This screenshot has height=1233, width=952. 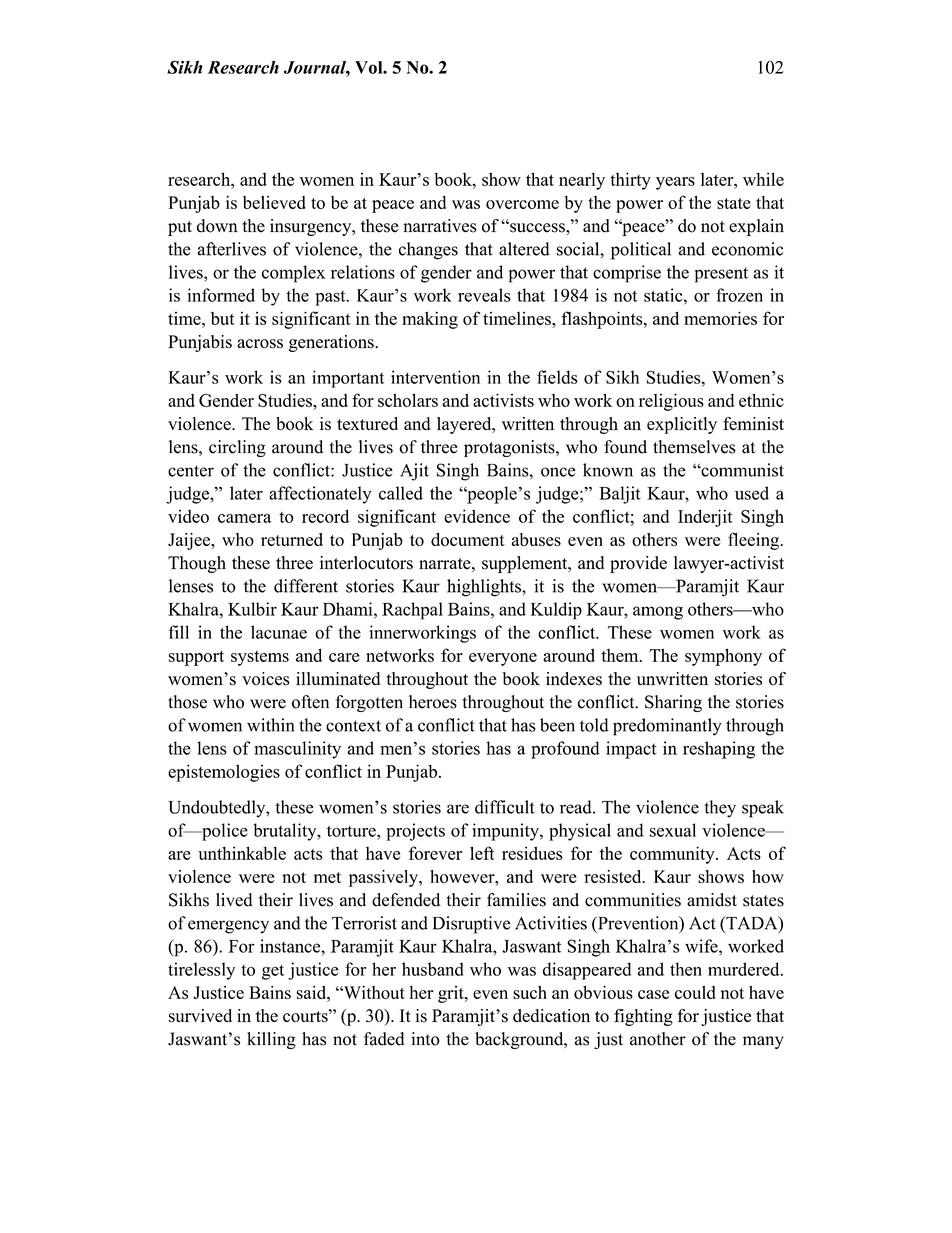 What do you see at coordinates (270, 725) in the screenshot?
I see `within` at bounding box center [270, 725].
